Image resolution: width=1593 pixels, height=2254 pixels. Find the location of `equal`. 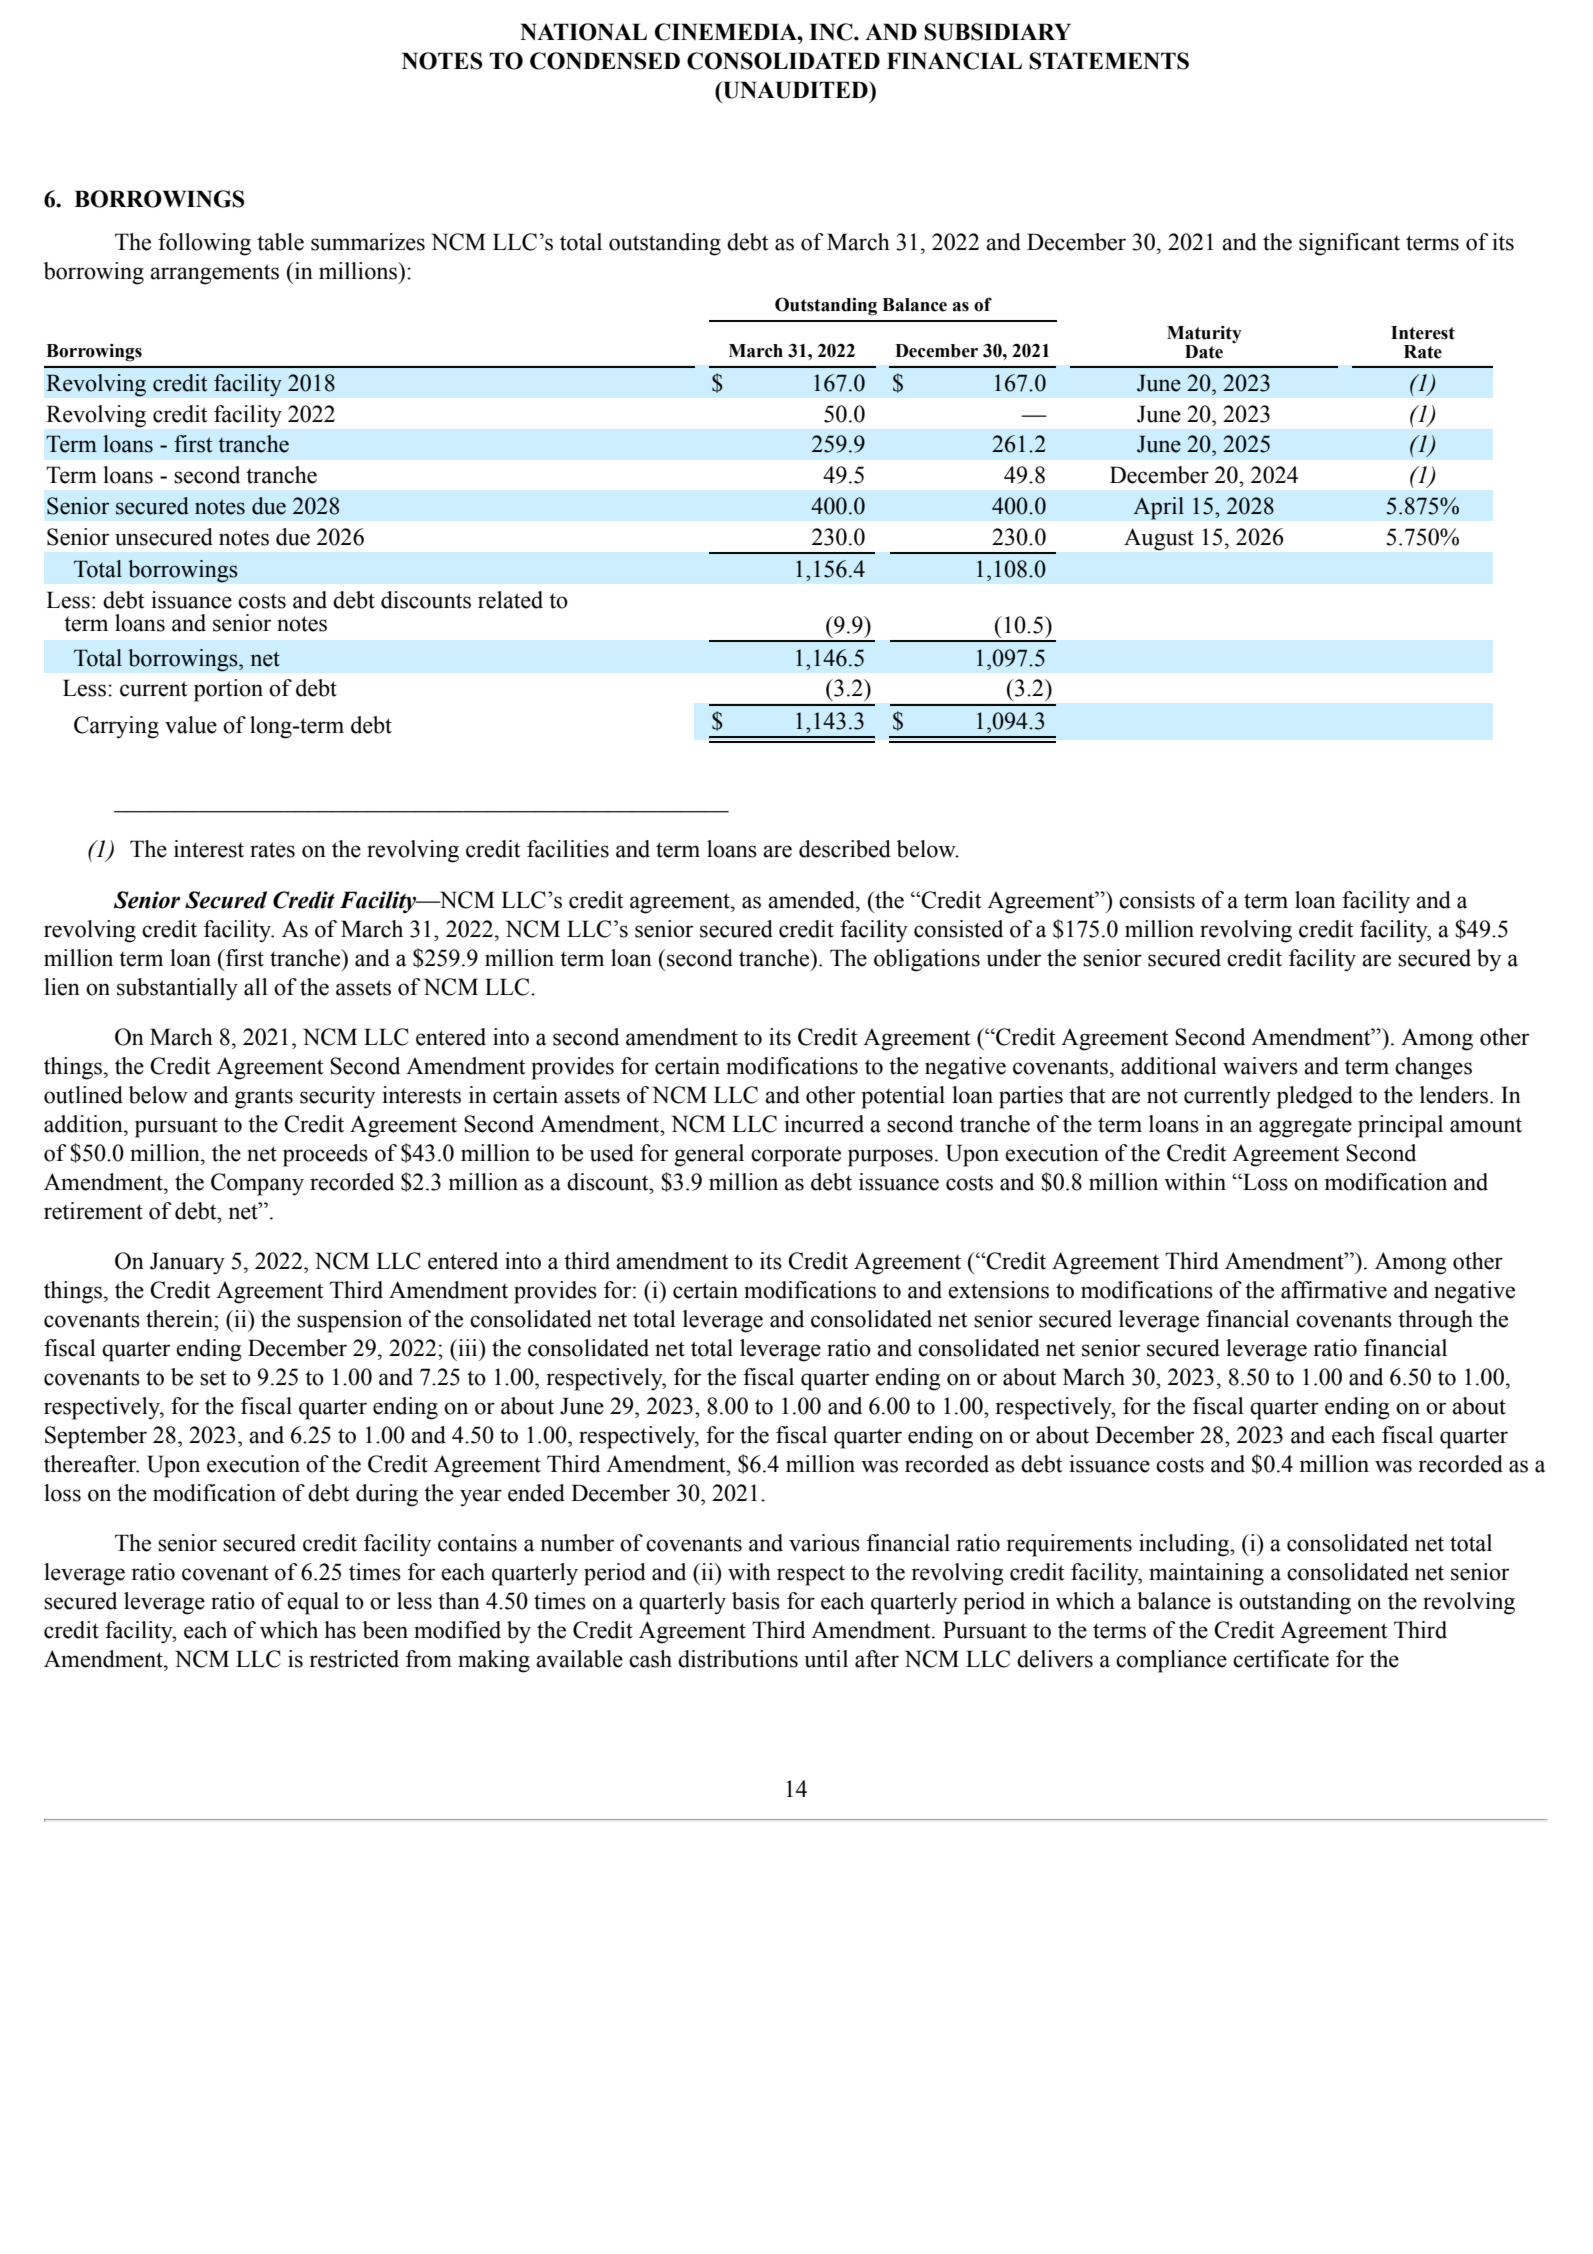

equal is located at coordinates (313, 1603).
